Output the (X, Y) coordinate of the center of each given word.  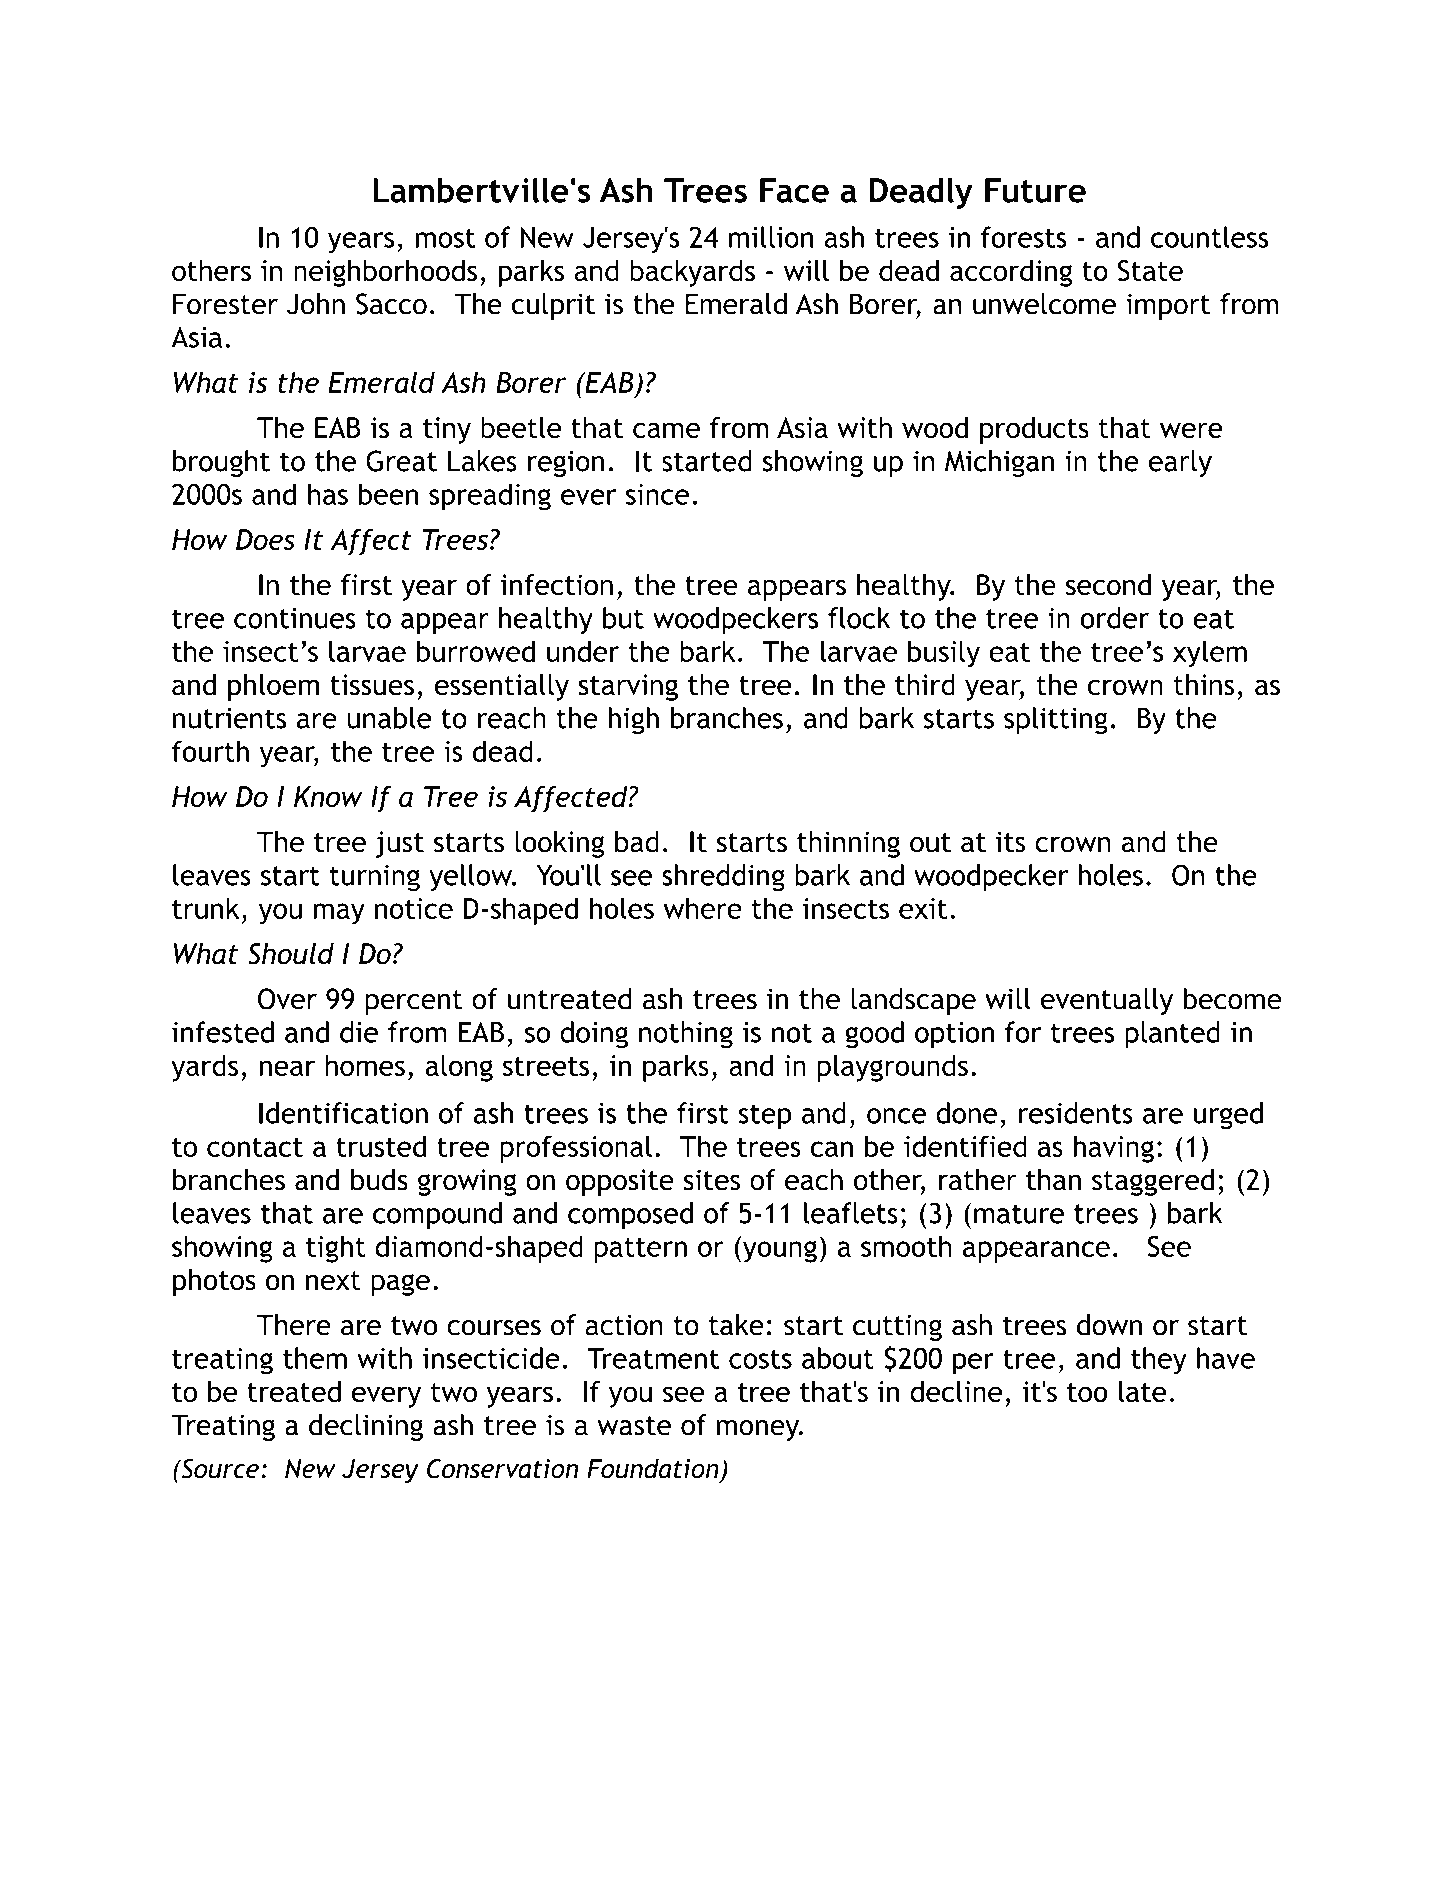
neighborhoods (385, 273)
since (657, 494)
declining (366, 1427)
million (771, 237)
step (765, 1117)
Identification (343, 1113)
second (1108, 585)
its (1010, 842)
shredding (723, 878)
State (1150, 270)
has (328, 494)
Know (328, 796)
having (1114, 1149)
